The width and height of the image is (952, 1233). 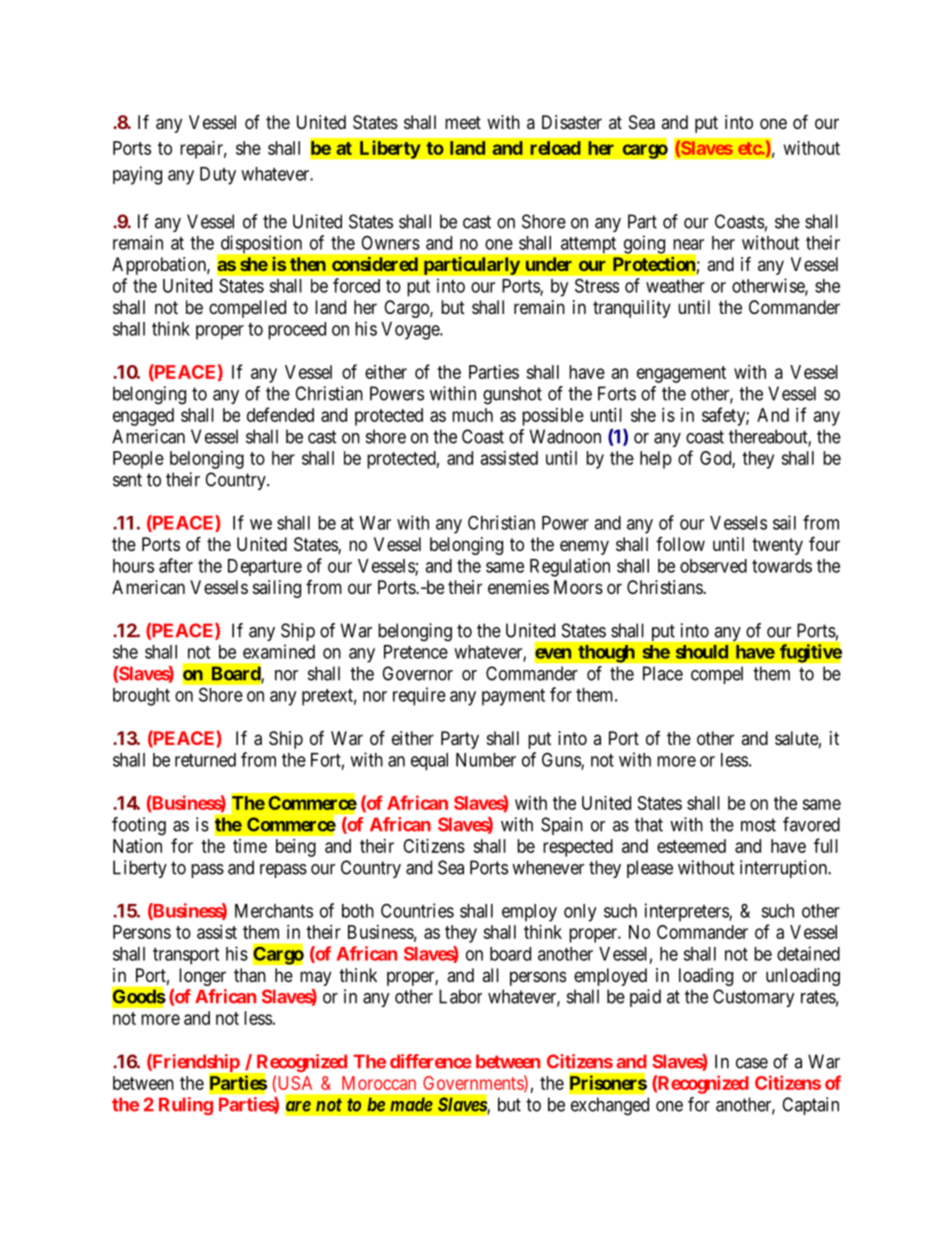 I want to click on made, so click(x=411, y=1104).
